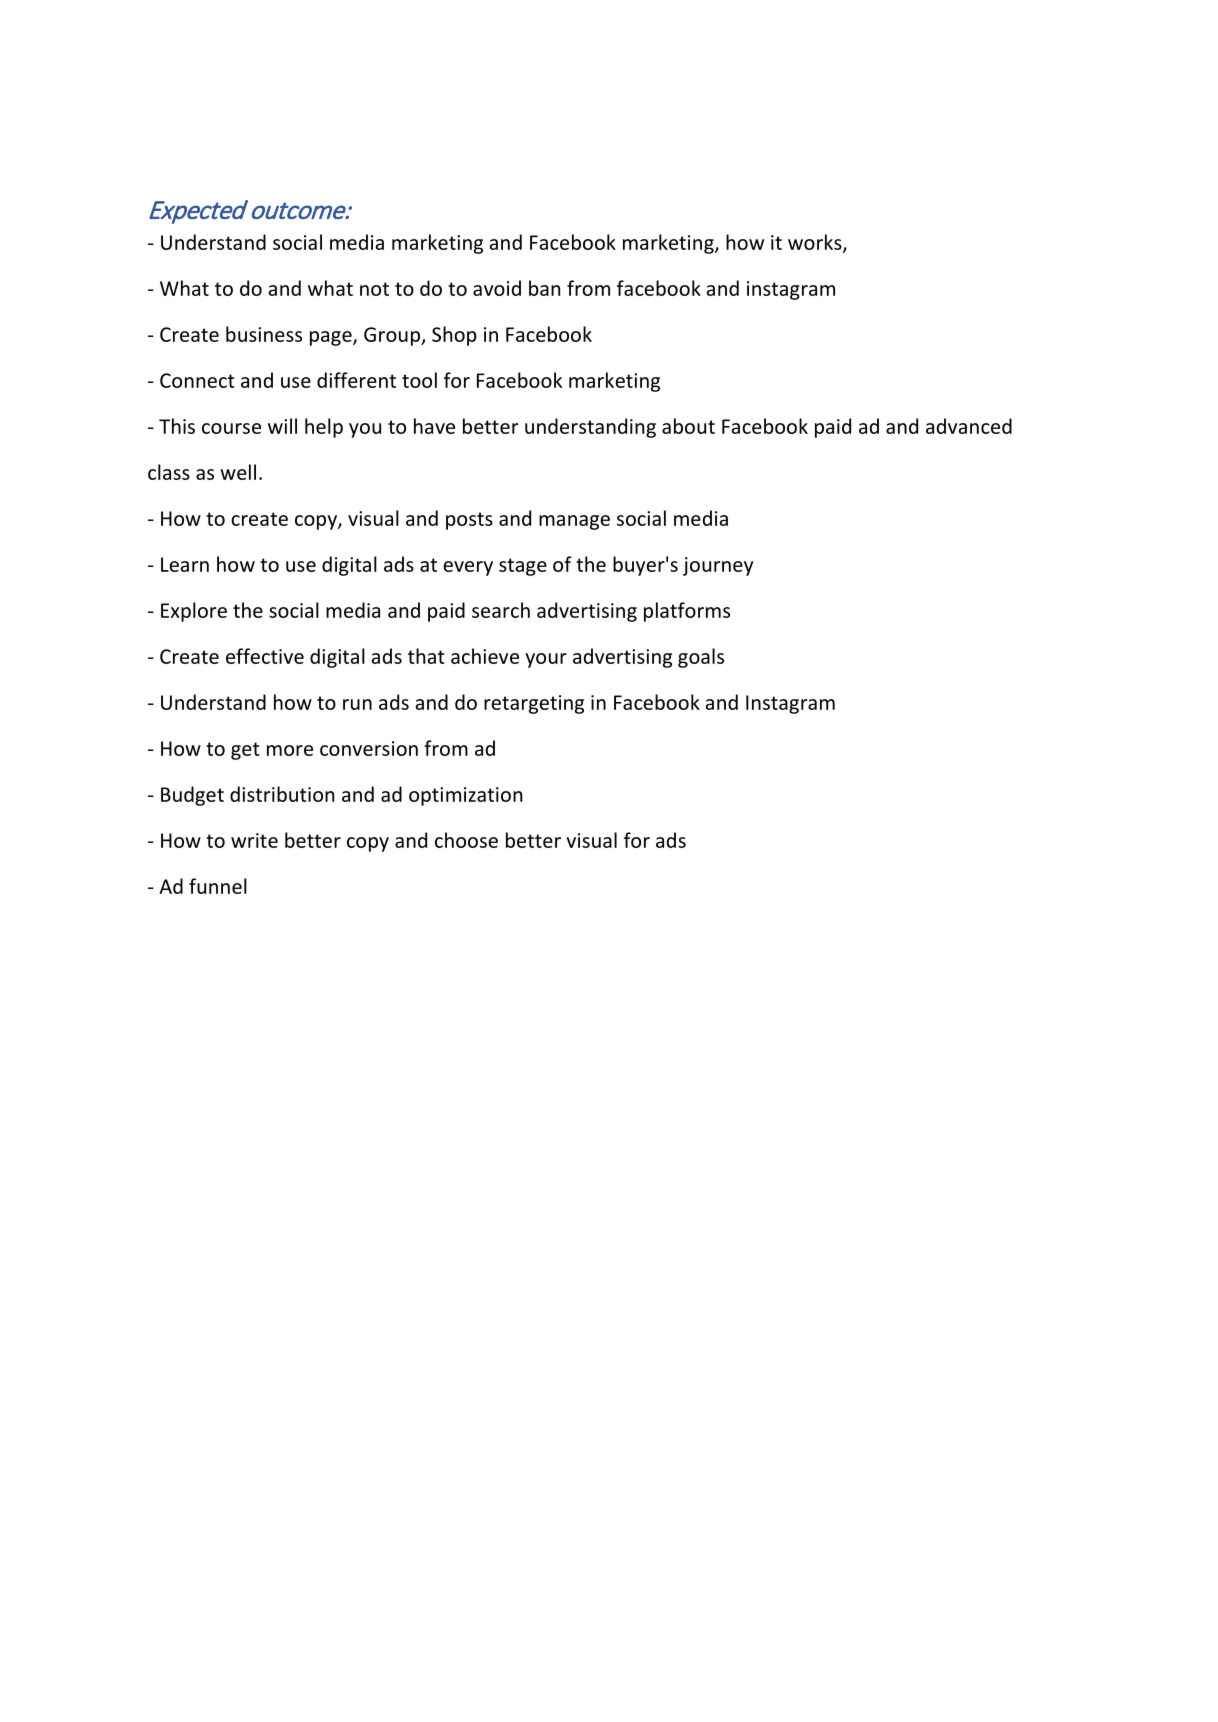  Describe the element at coordinates (265, 656) in the screenshot. I see `effective` at that location.
